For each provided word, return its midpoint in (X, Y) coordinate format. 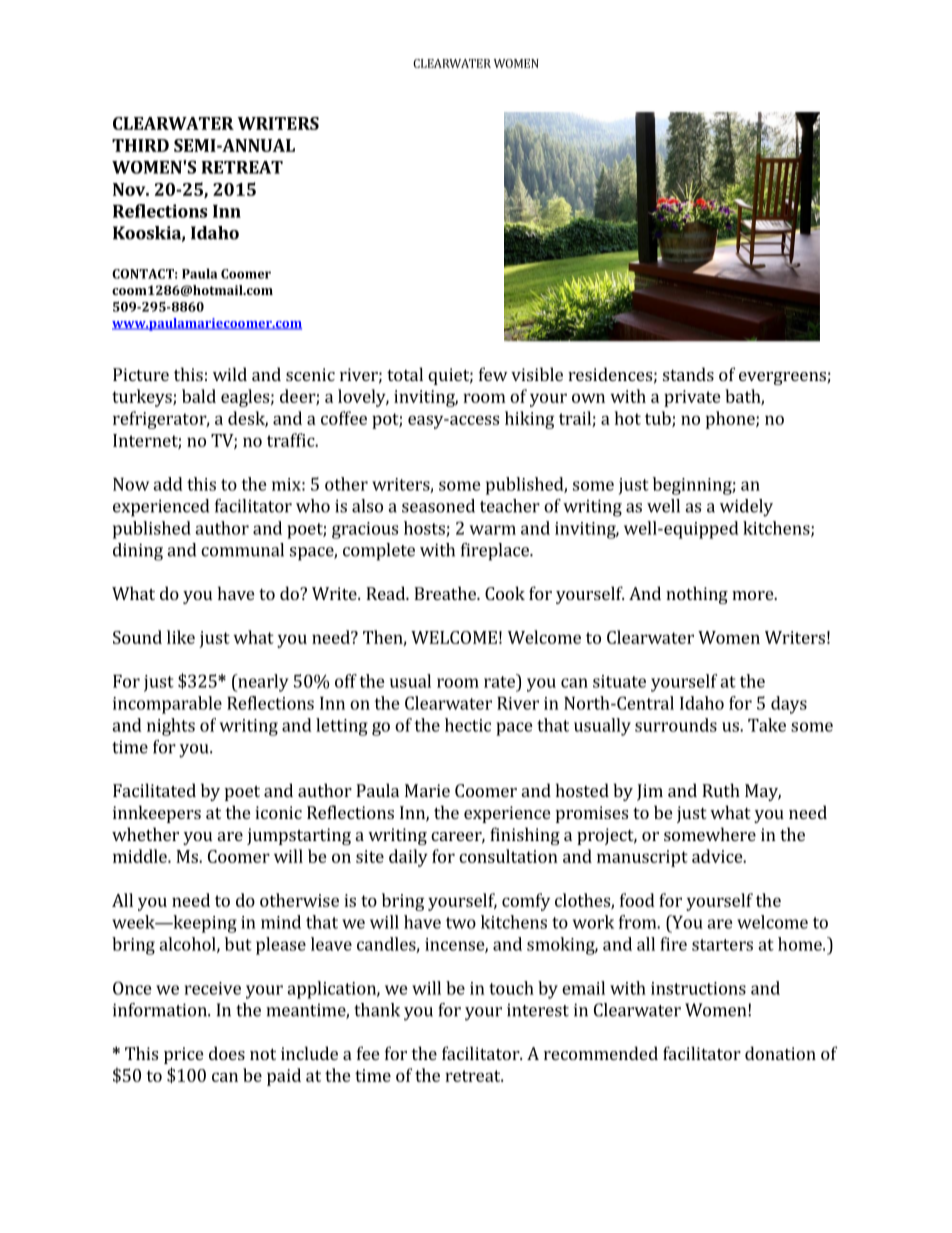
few (493, 374)
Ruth (721, 790)
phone (731, 420)
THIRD (140, 145)
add (168, 484)
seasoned (438, 506)
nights (171, 727)
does (227, 1053)
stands (688, 374)
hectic (468, 725)
